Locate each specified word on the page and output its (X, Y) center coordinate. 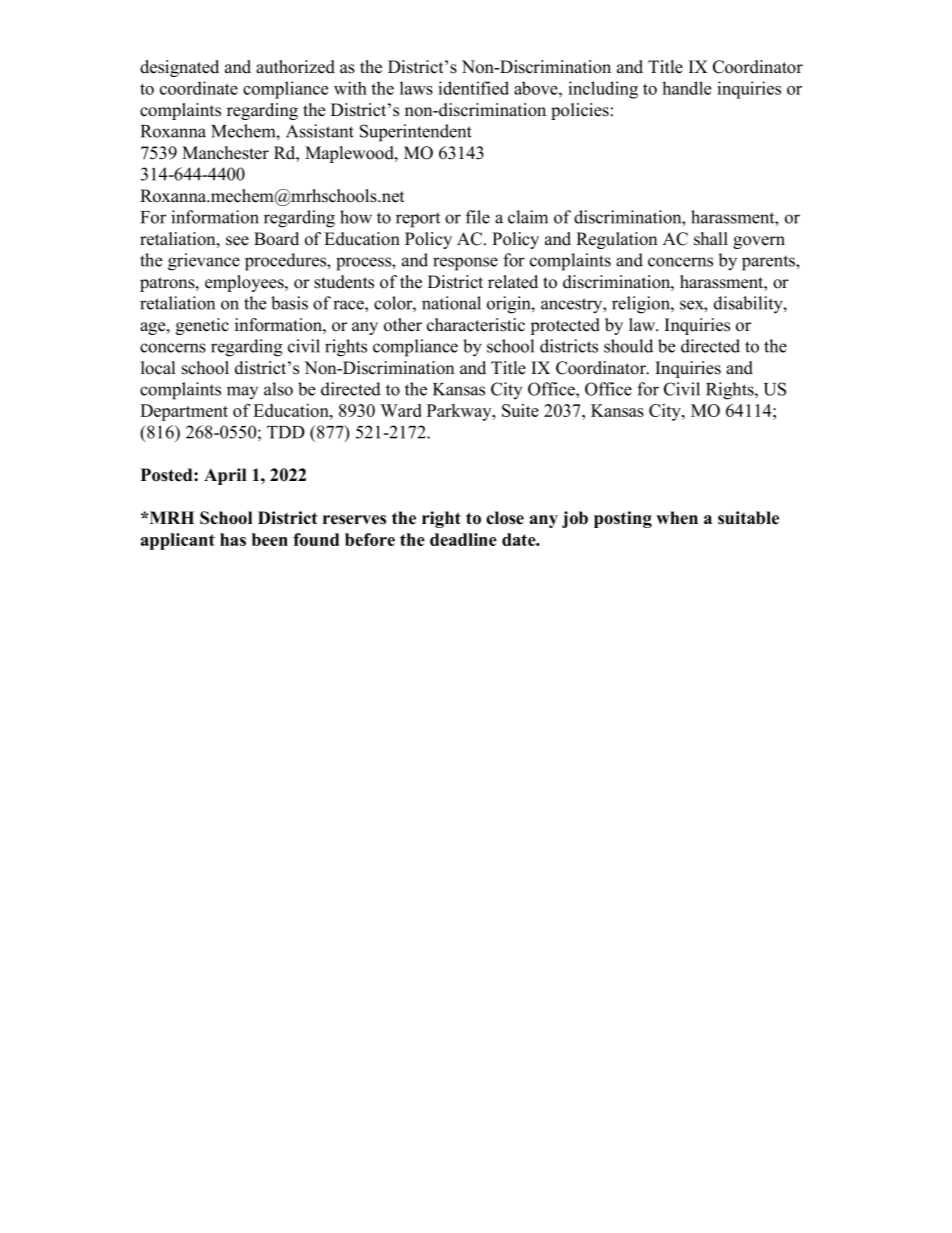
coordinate (199, 88)
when (677, 518)
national (451, 303)
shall (711, 239)
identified (473, 88)
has (233, 539)
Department (184, 412)
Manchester (225, 153)
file (478, 217)
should (628, 346)
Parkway (460, 412)
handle (686, 88)
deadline (463, 539)
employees (245, 283)
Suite (520, 410)
